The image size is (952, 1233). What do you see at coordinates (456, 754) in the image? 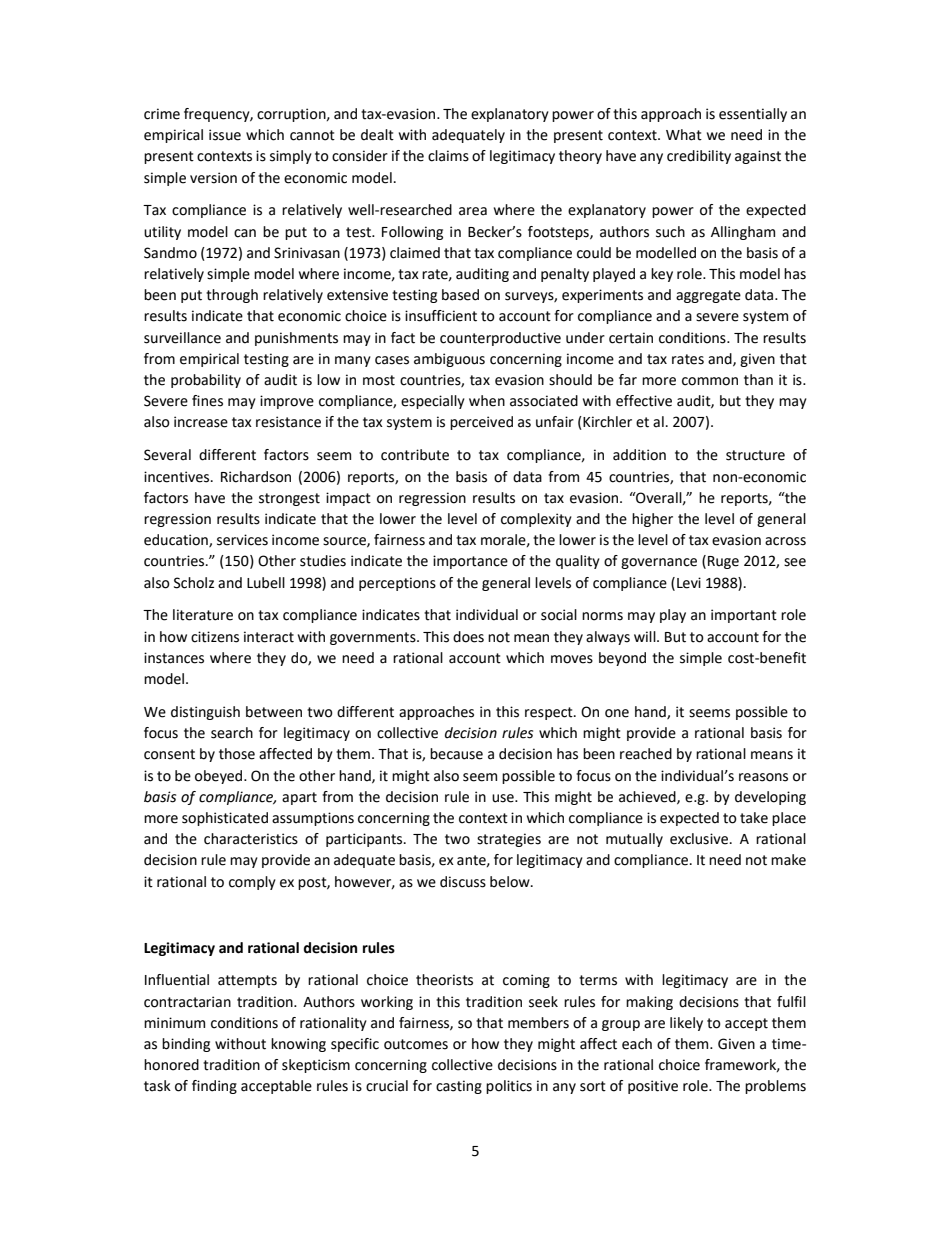
I see `because` at bounding box center [456, 754].
